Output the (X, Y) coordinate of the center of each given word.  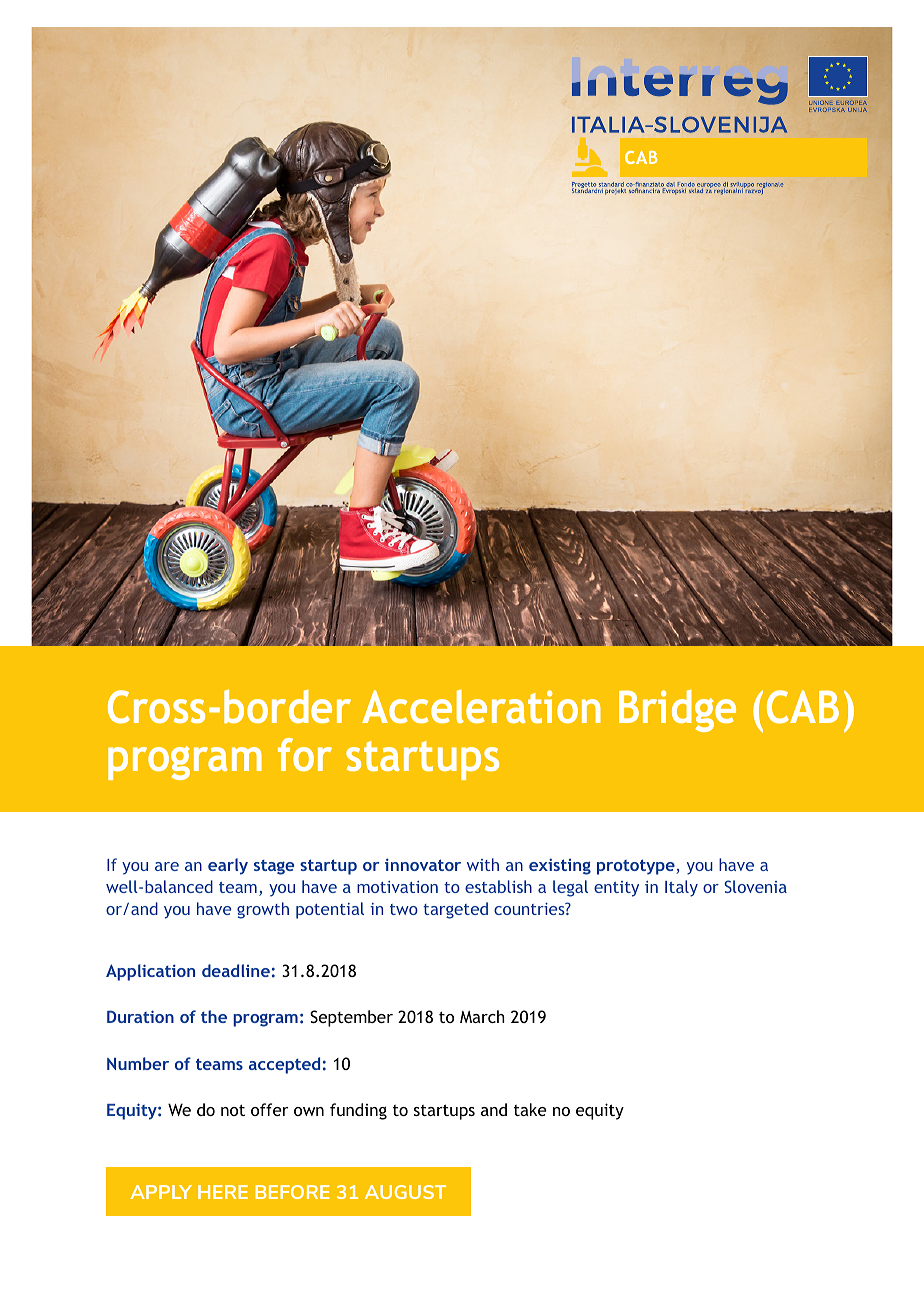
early (228, 866)
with (483, 864)
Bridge (677, 711)
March (482, 1016)
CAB (803, 707)
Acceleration (481, 706)
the (214, 1016)
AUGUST (405, 1192)
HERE (223, 1192)
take (530, 1109)
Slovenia (756, 886)
